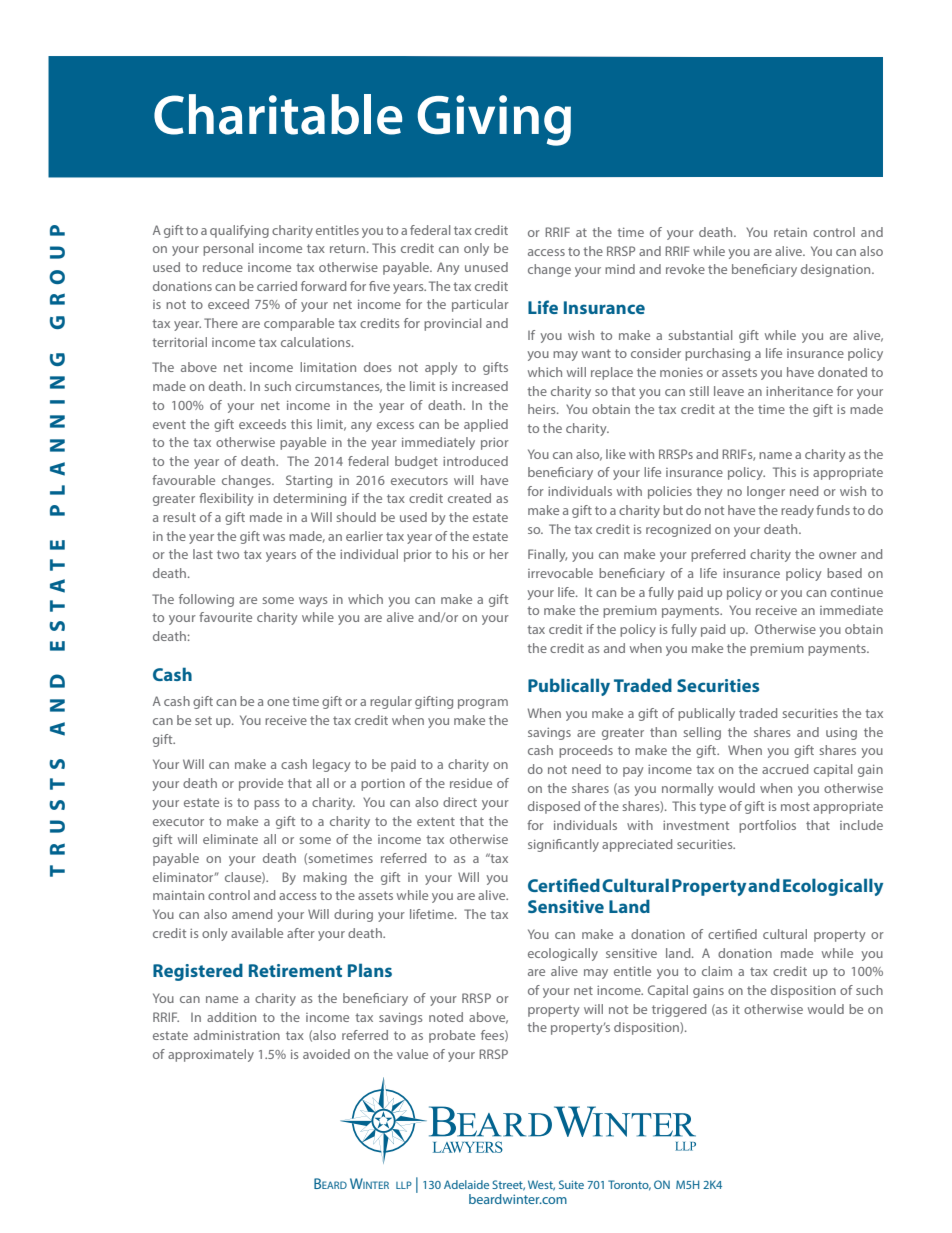 Image resolution: width=952 pixels, height=1233 pixels. Describe the element at coordinates (554, 807) in the screenshot. I see `disposed` at that location.
